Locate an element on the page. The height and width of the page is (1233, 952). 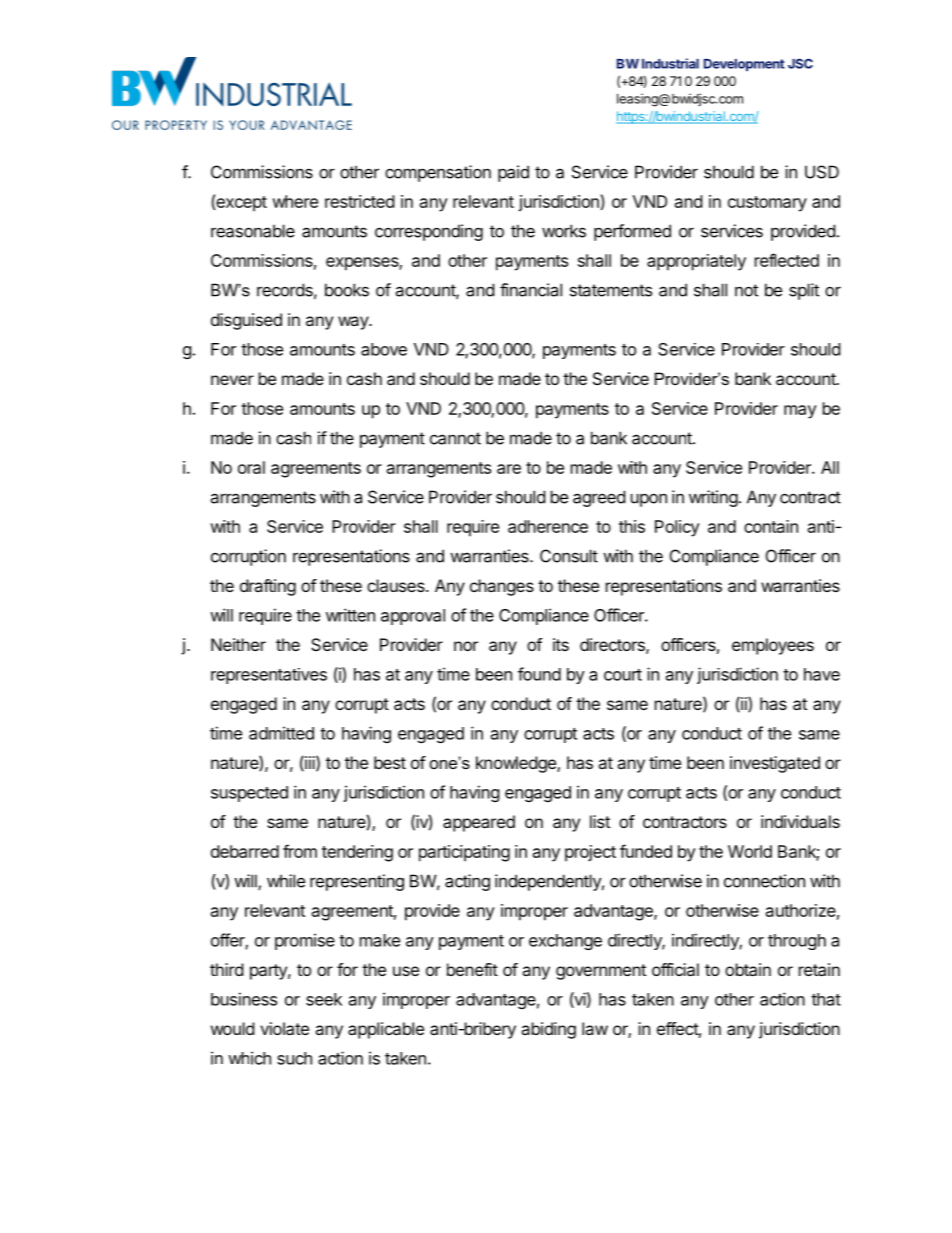
changes is located at coordinates (502, 587).
